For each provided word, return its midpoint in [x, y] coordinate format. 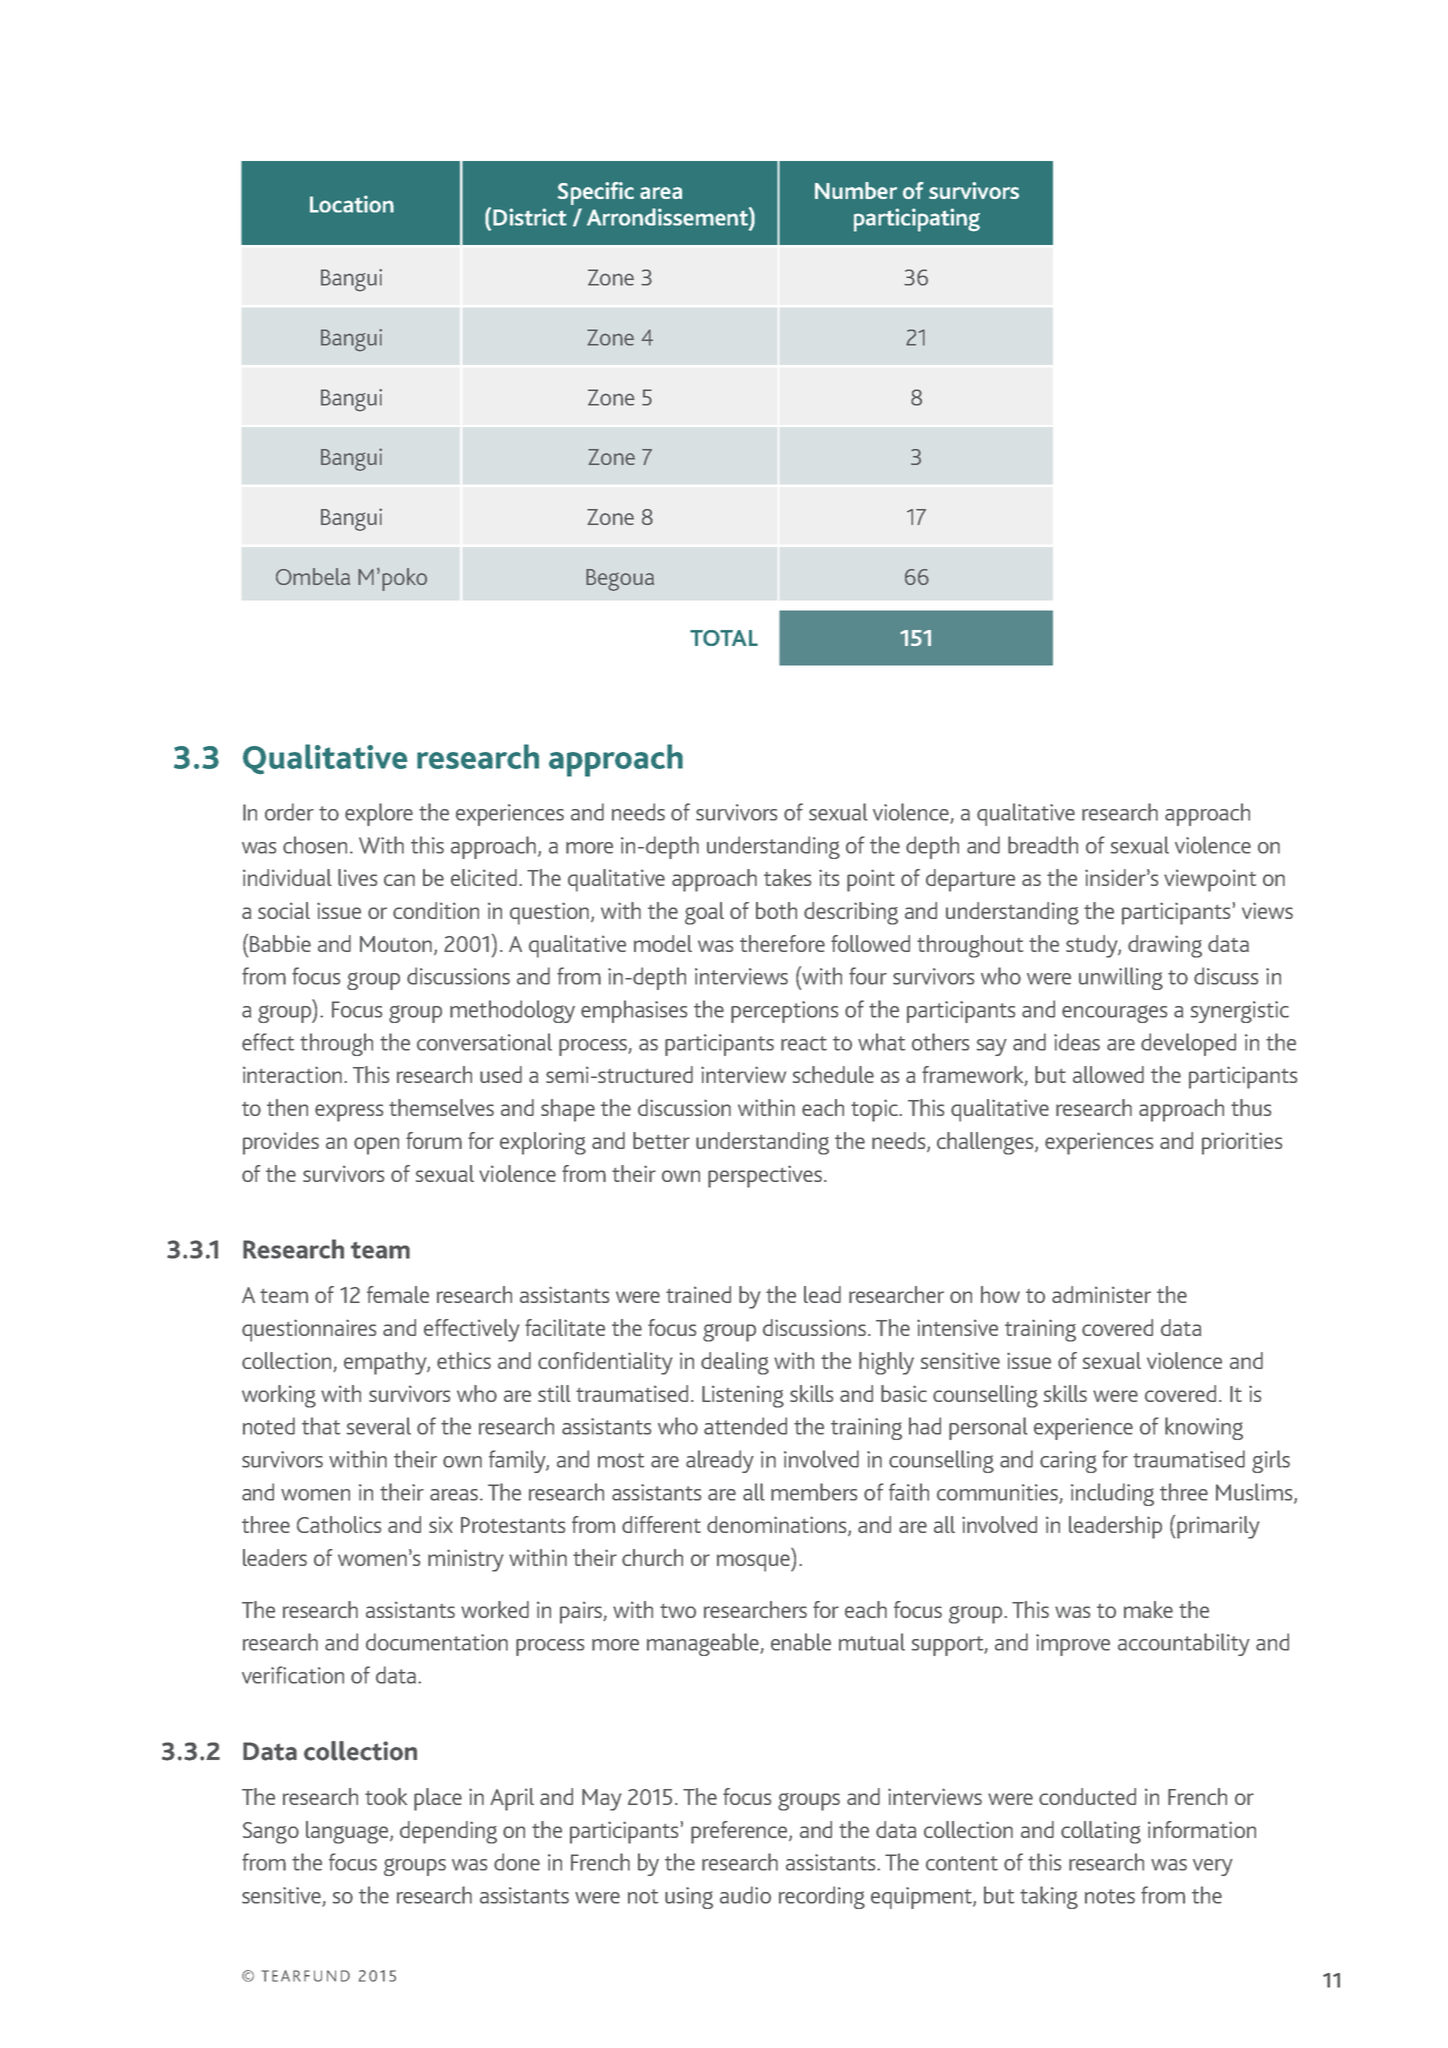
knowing [1204, 1428]
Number [856, 190]
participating [917, 220]
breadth [1043, 845]
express [349, 1113]
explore [379, 814]
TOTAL [724, 638]
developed [1188, 1044]
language [348, 1832]
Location [352, 204]
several [379, 1426]
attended [745, 1426]
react [804, 1043]
